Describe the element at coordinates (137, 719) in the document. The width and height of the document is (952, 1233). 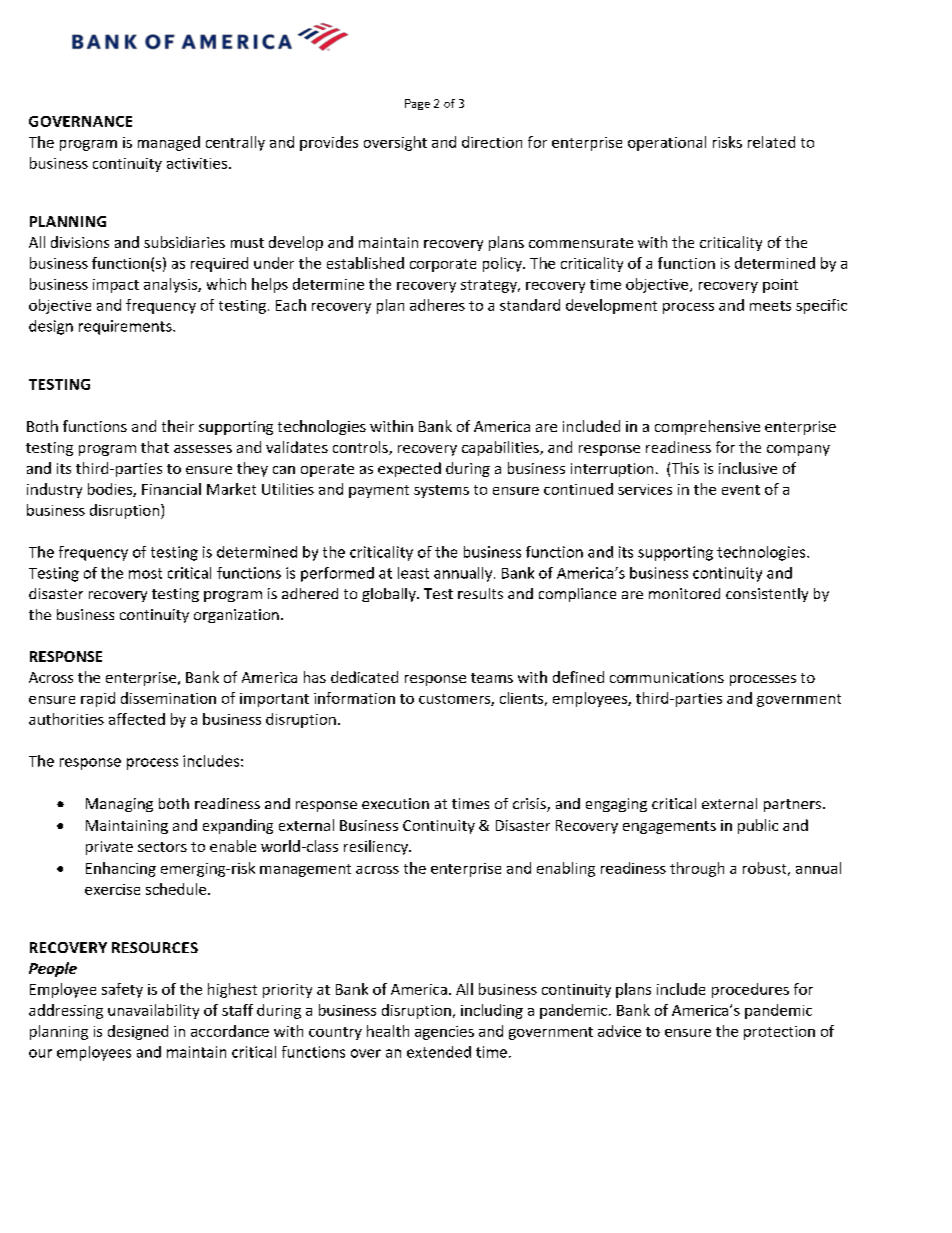
I see `affected` at that location.
